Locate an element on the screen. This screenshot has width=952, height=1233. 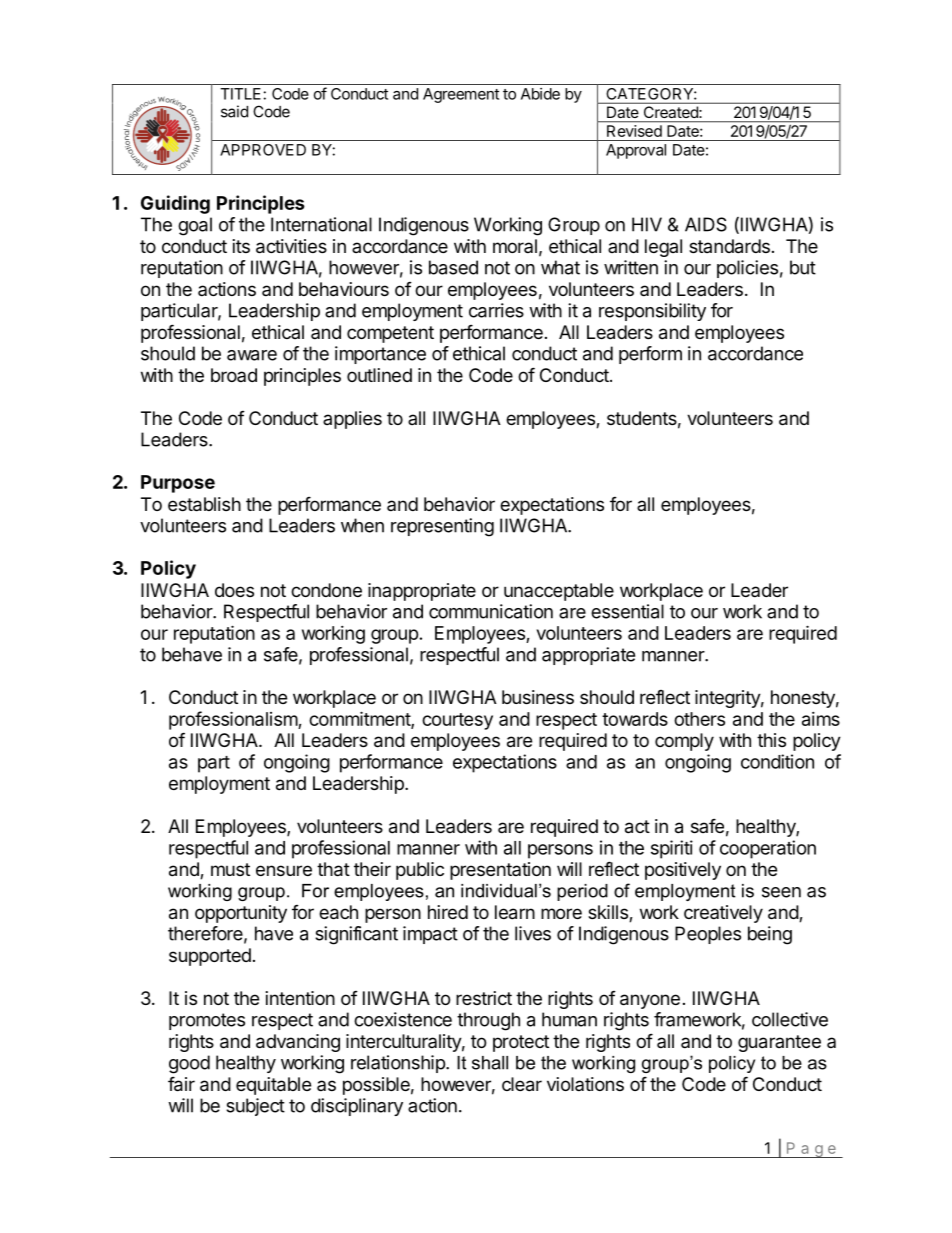
equitable is located at coordinates (273, 1086).
